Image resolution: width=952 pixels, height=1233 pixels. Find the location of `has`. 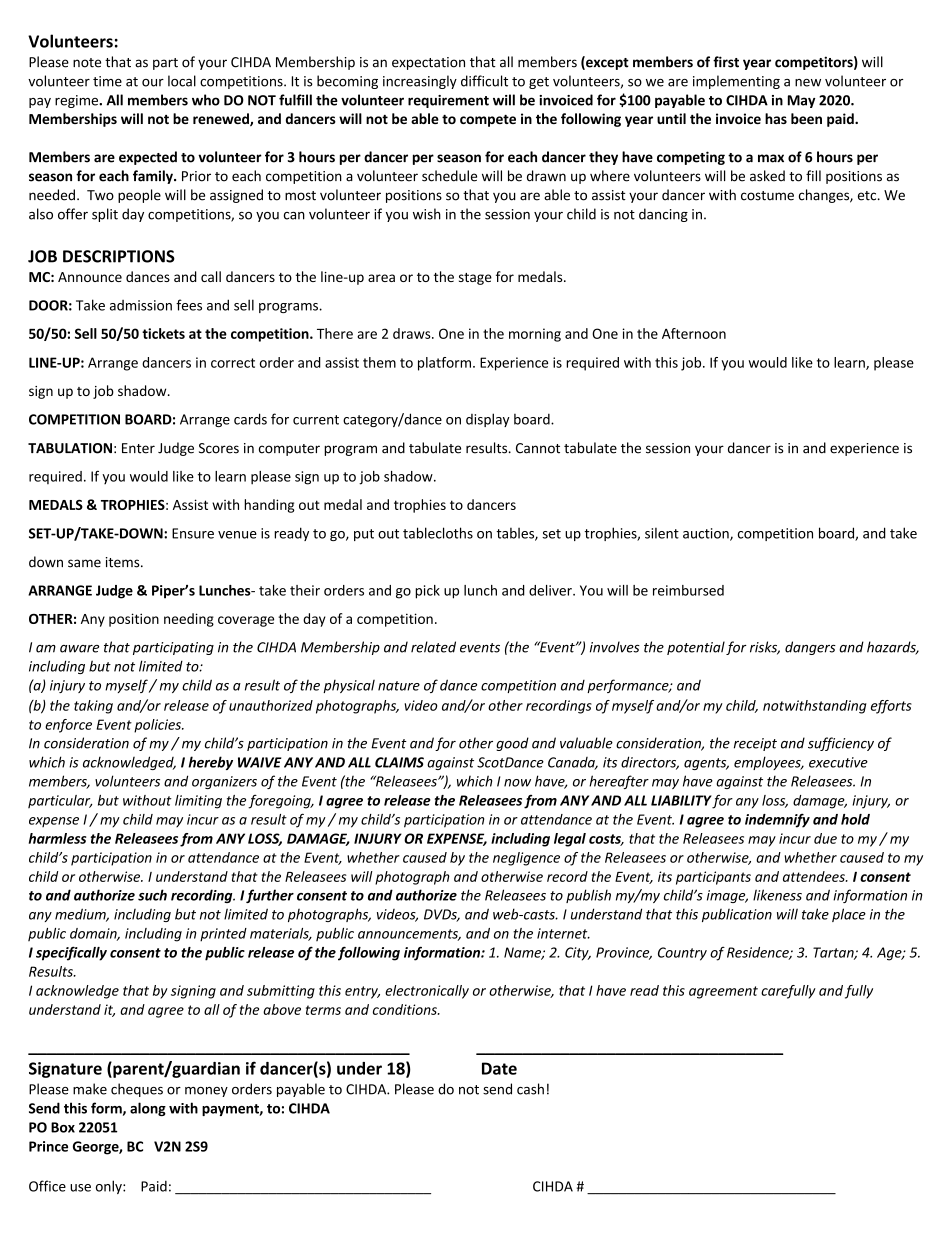

has is located at coordinates (776, 118).
